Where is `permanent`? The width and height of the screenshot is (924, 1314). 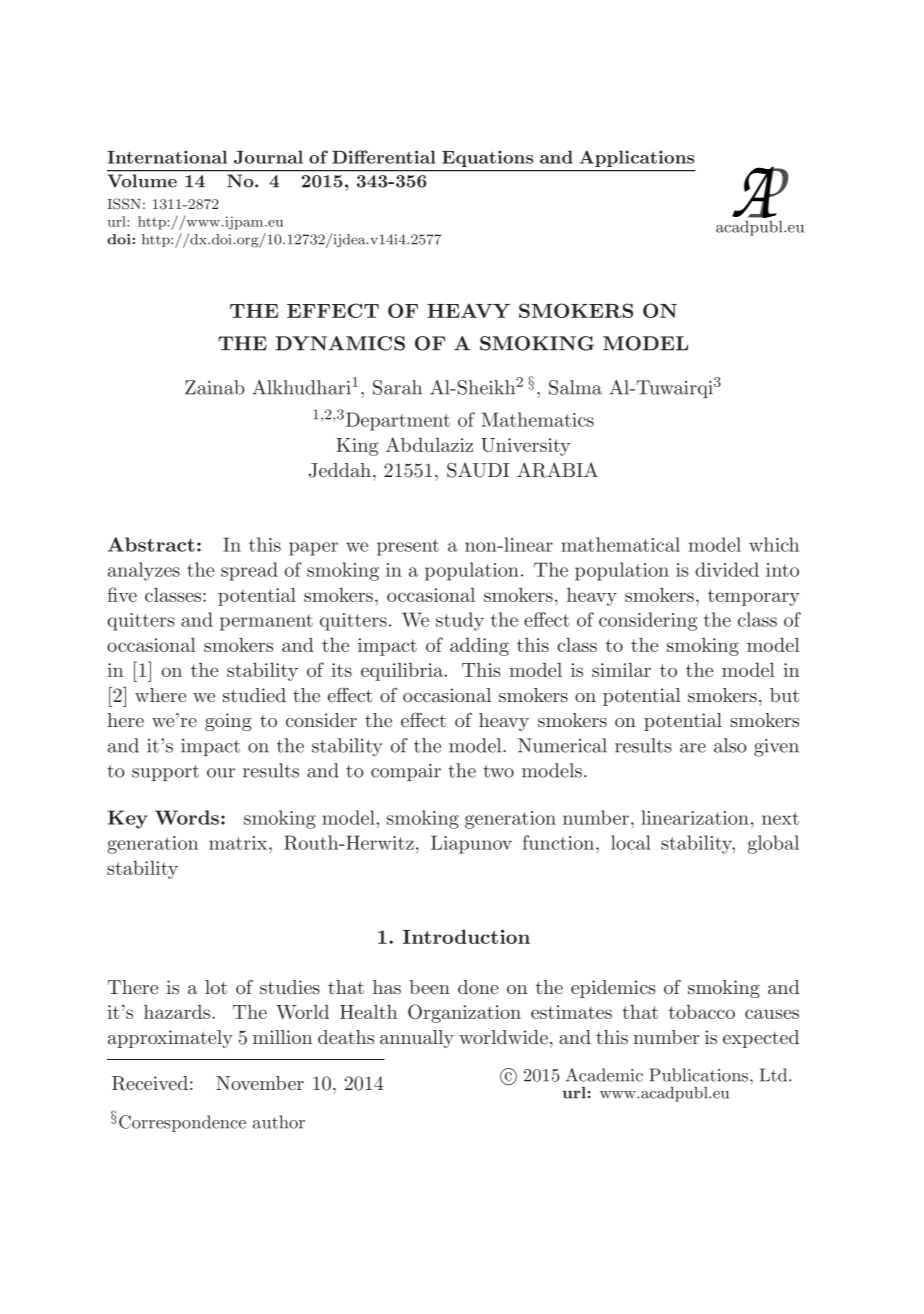 permanent is located at coordinates (266, 622).
